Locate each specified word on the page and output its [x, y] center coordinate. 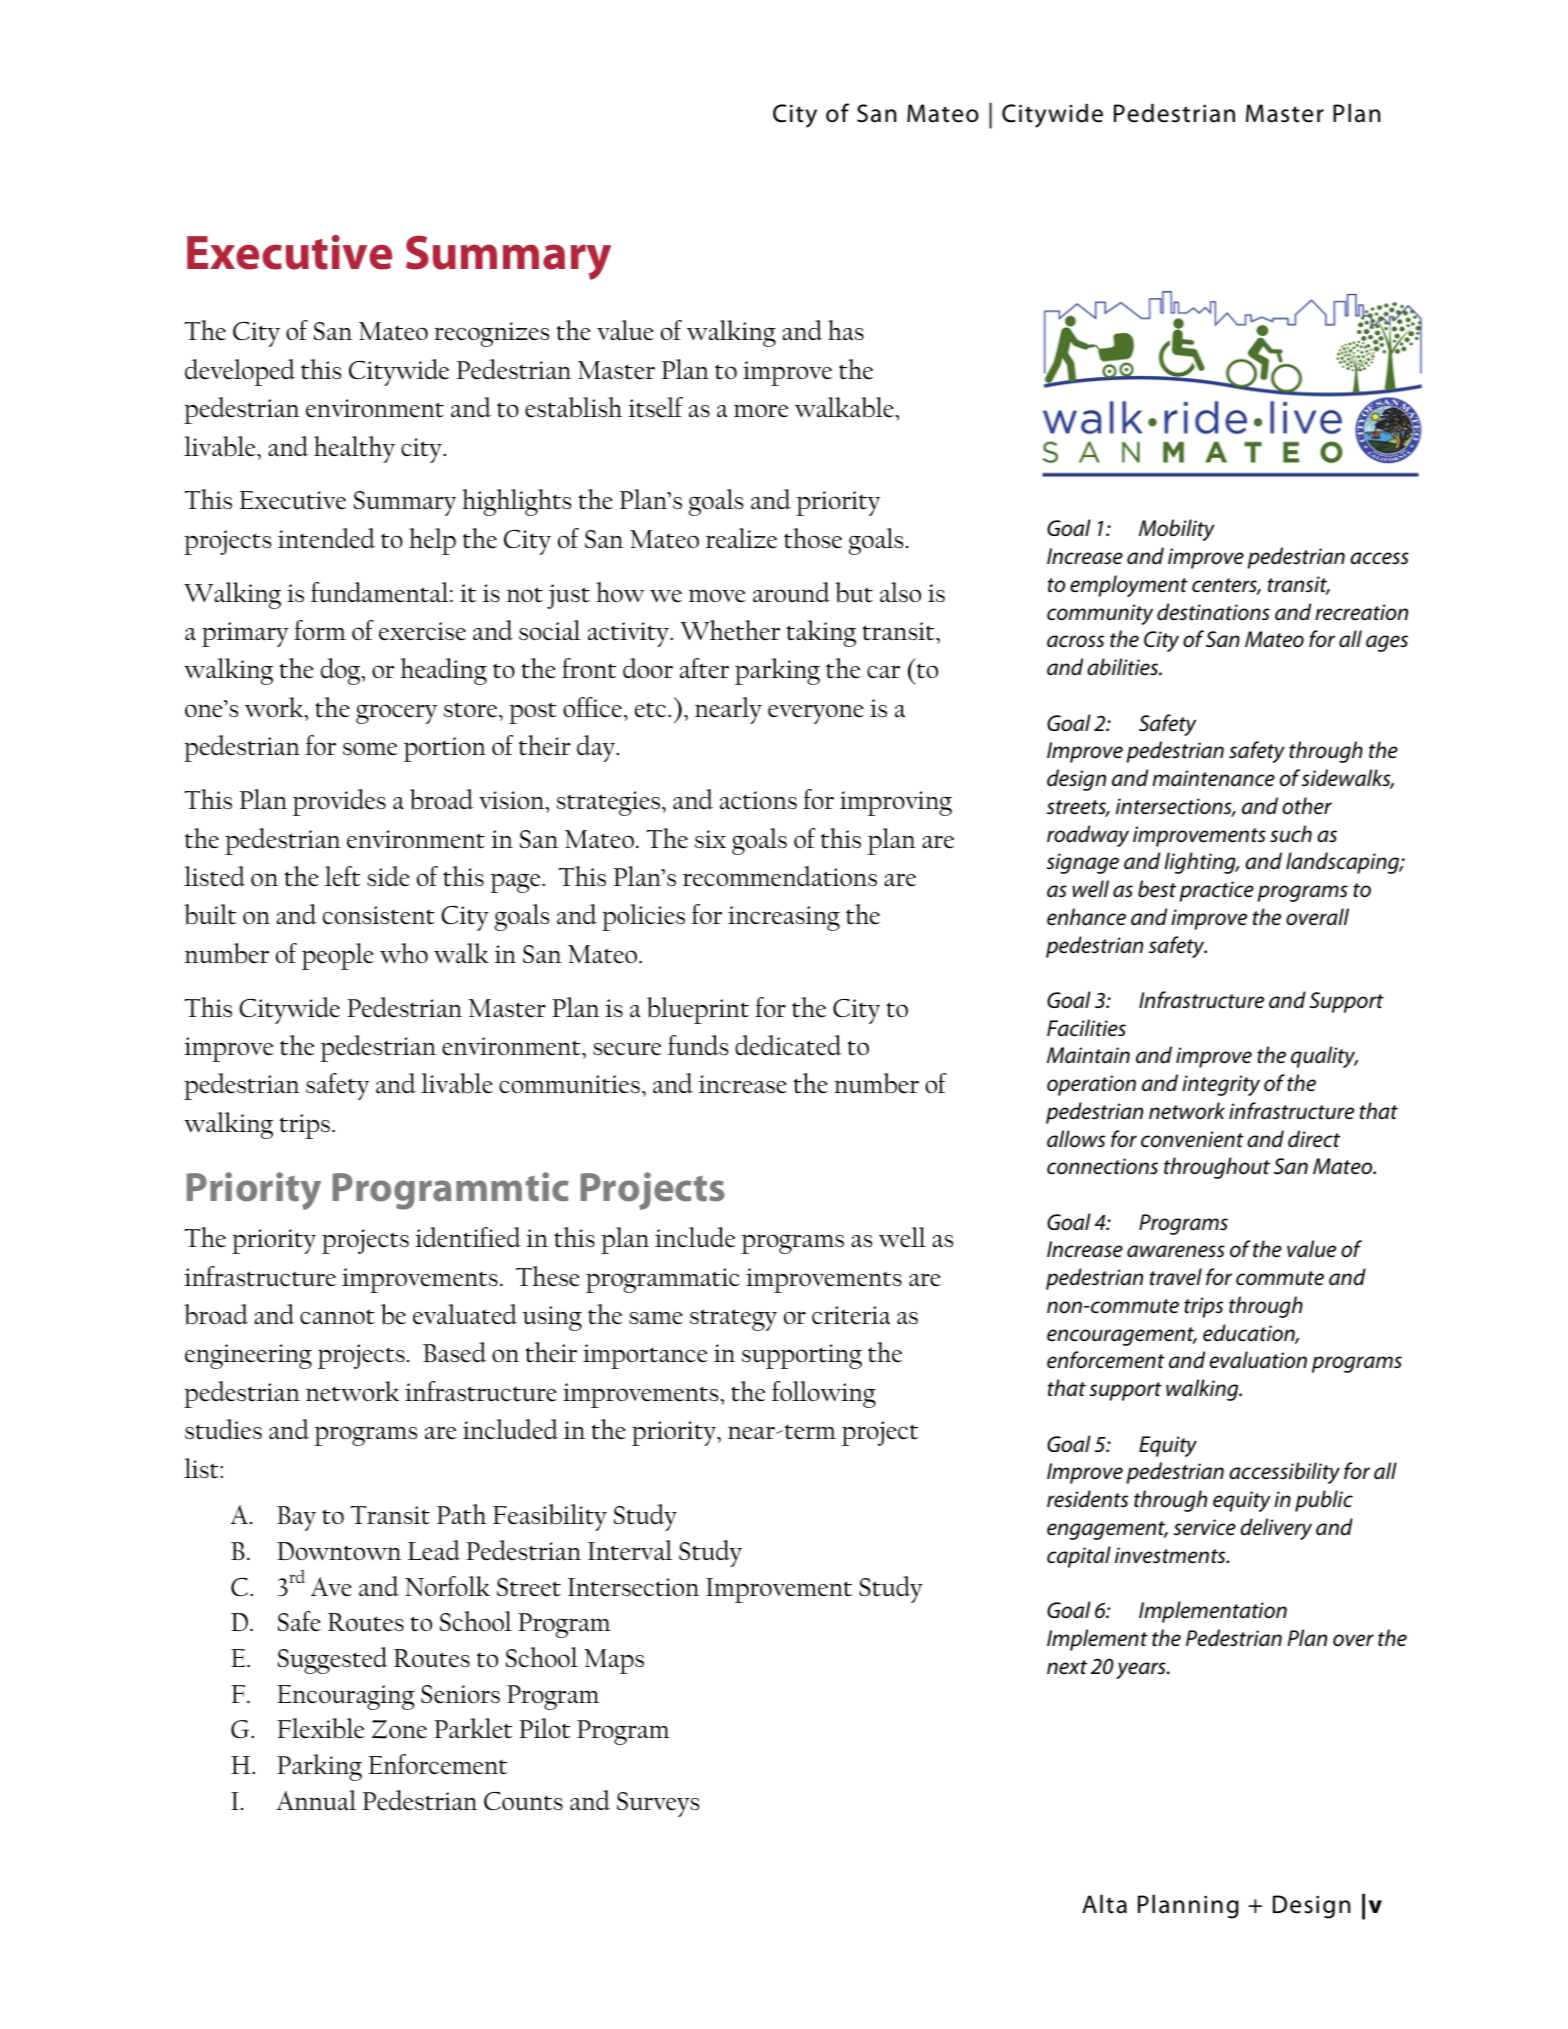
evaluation [1258, 1360]
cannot [337, 1317]
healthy [354, 449]
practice [1217, 891]
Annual [316, 1800]
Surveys [658, 1804]
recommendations [780, 876]
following [824, 1394]
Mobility [1177, 530]
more [761, 411]
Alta [1104, 1904]
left [342, 876]
